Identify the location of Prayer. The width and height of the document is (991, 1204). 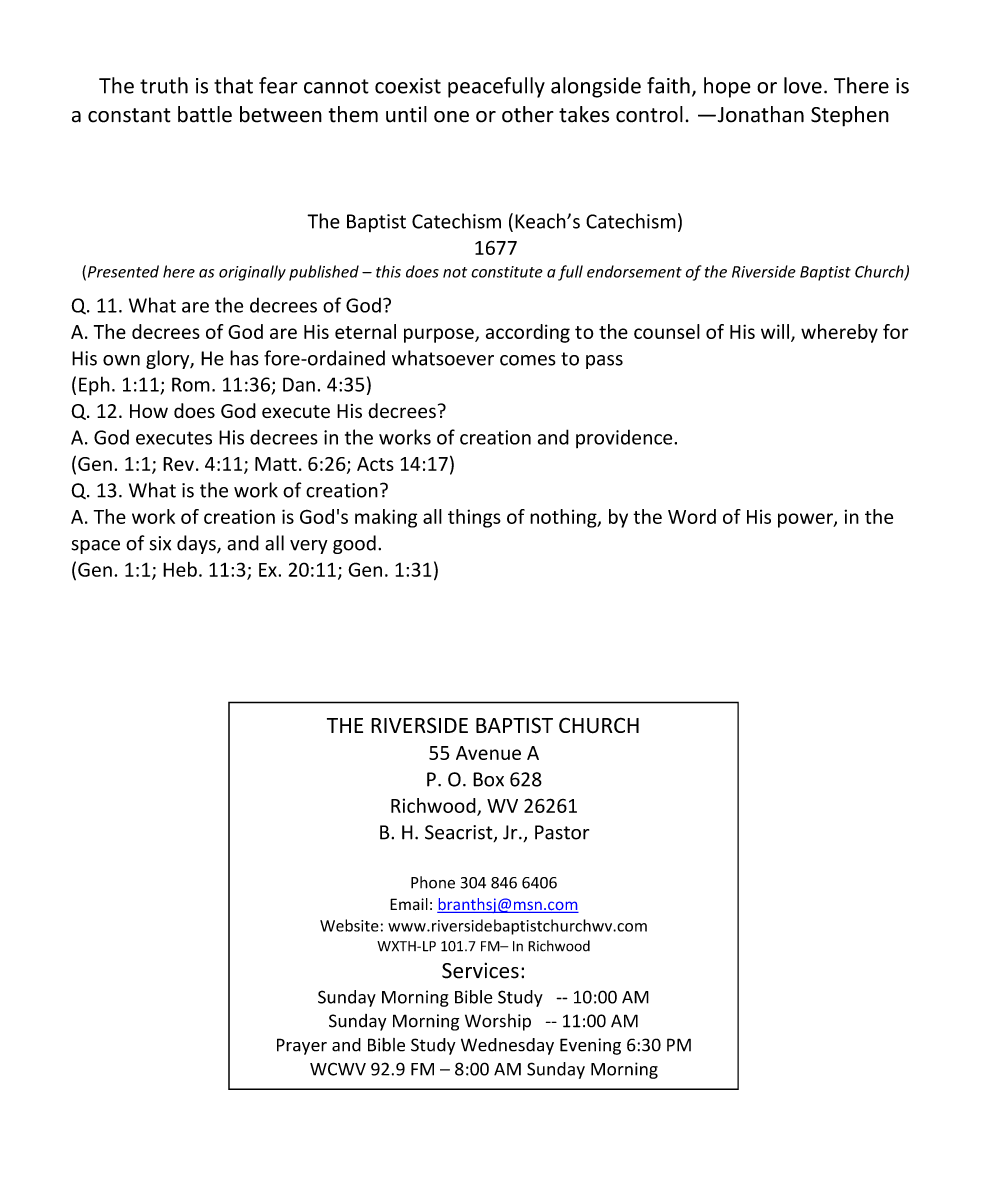
(302, 1046).
